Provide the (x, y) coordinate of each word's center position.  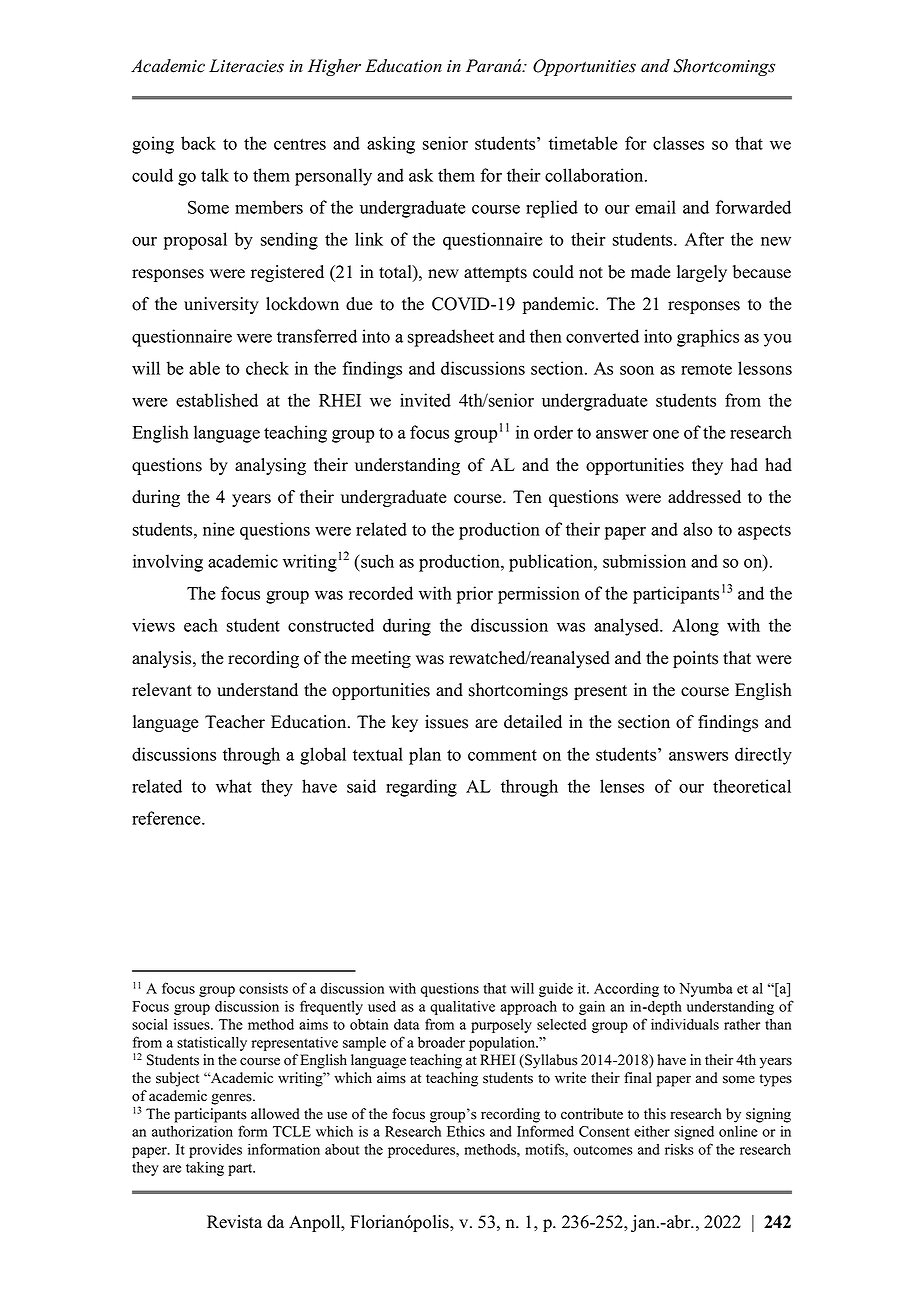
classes (678, 143)
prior (475, 595)
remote (706, 369)
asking (391, 145)
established (217, 400)
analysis (163, 659)
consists (263, 988)
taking (205, 1169)
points (695, 659)
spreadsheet (451, 338)
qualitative (462, 1008)
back (198, 143)
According (626, 989)
